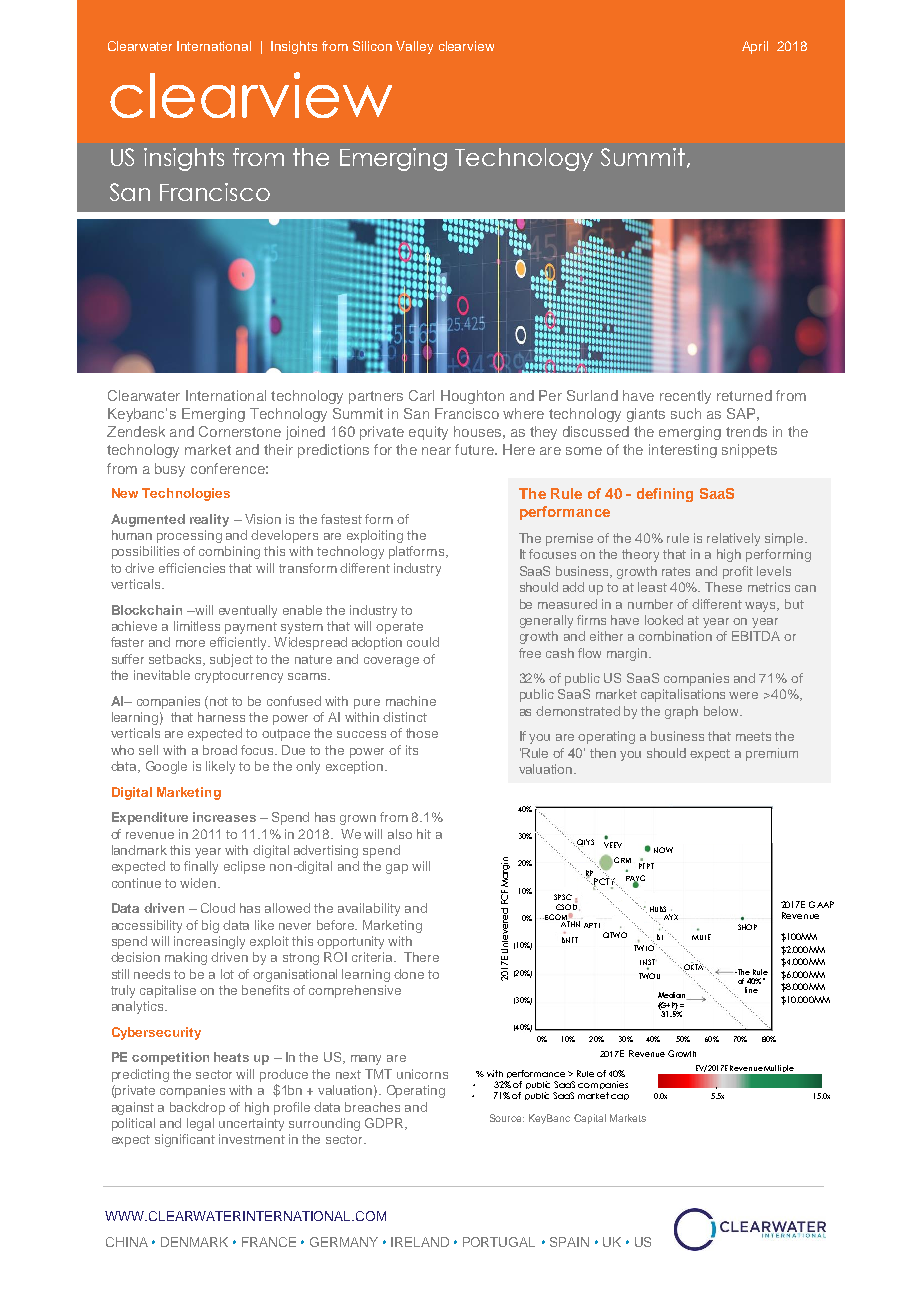 The width and height of the image is (924, 1298). Describe the element at coordinates (170, 470) in the image. I see `busy` at that location.
